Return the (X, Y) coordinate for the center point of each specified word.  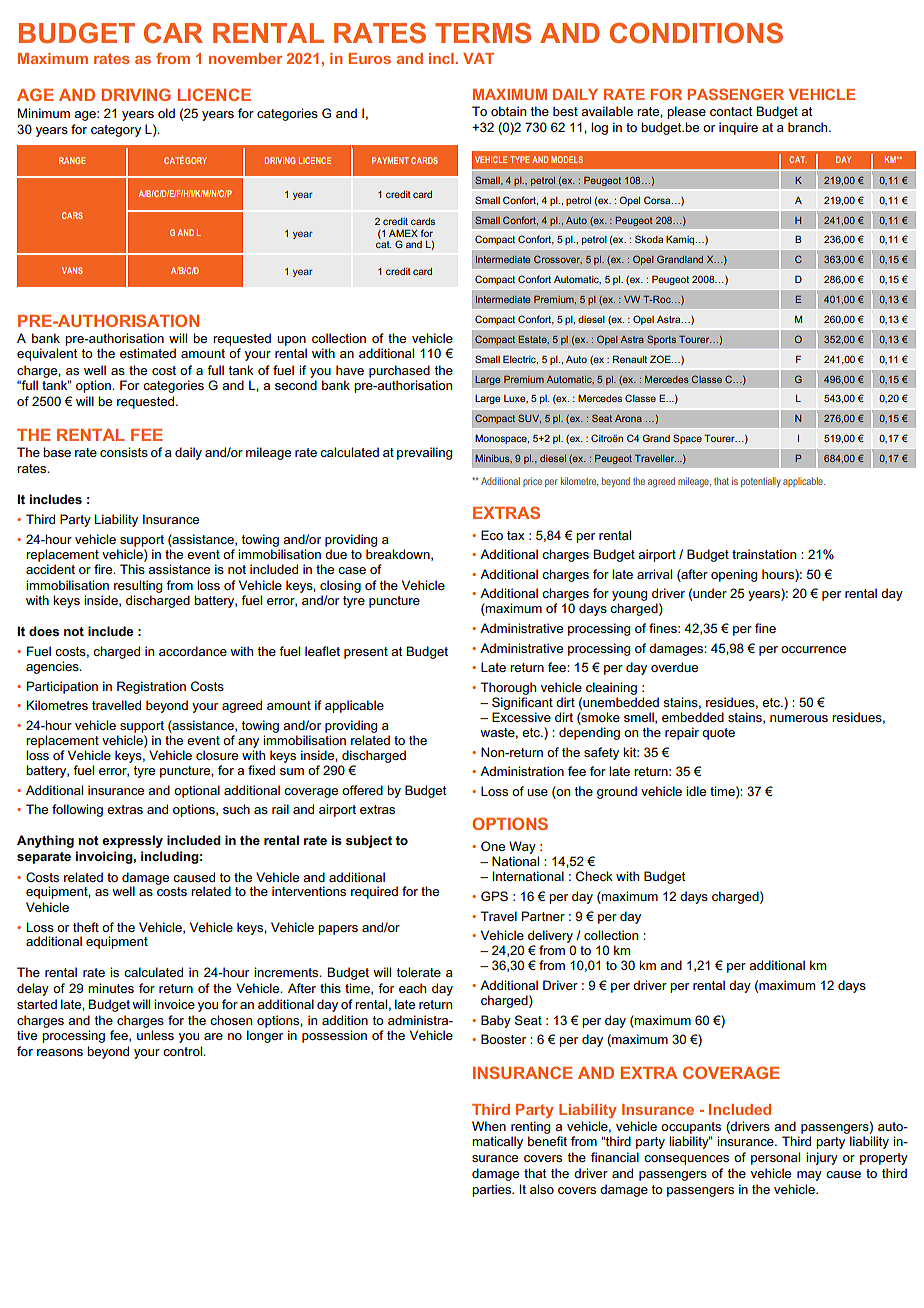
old (166, 113)
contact (731, 111)
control (183, 1051)
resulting (138, 586)
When (489, 1126)
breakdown (399, 555)
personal (775, 1158)
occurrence (813, 649)
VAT (478, 58)
